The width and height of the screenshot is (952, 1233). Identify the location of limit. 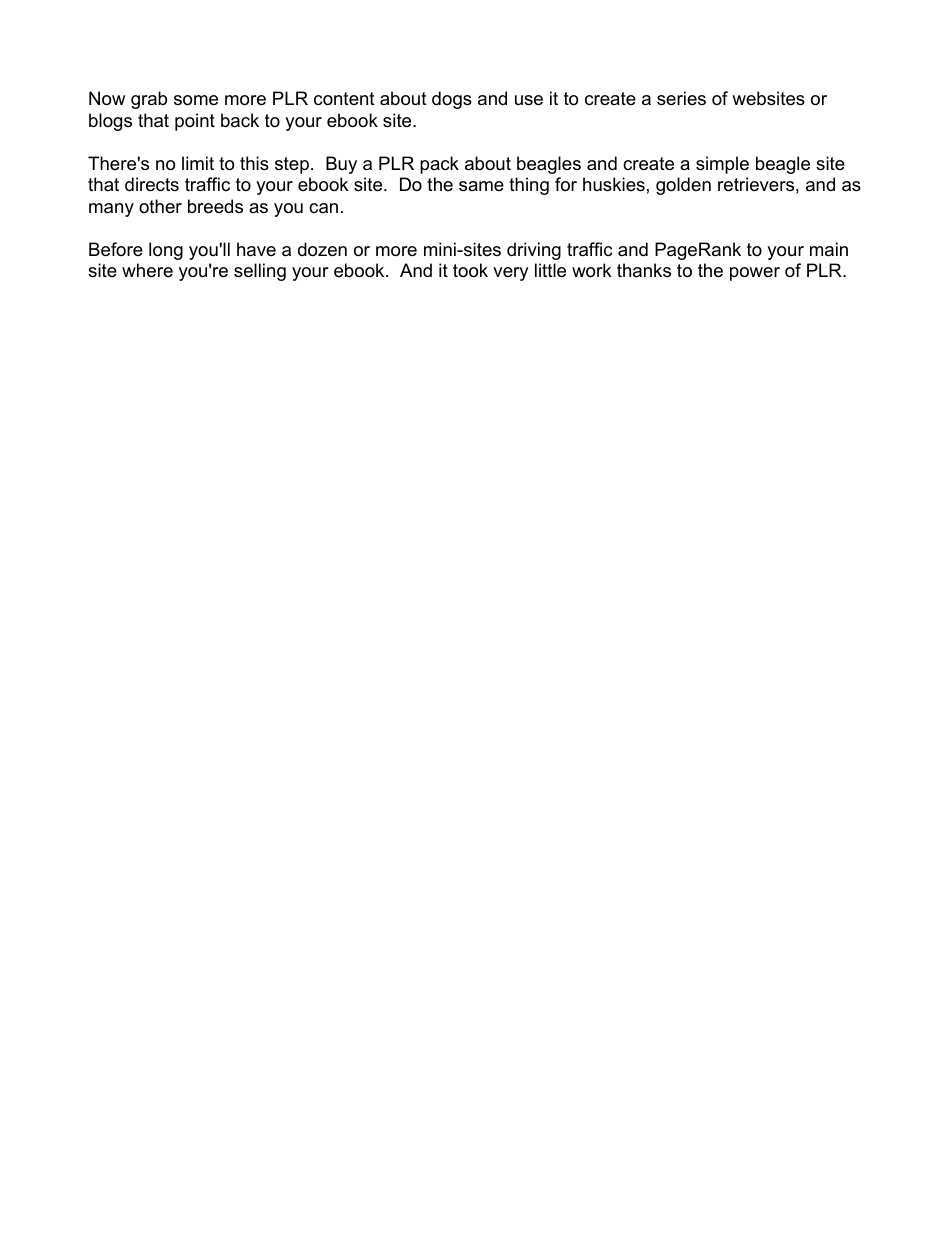
(198, 163).
